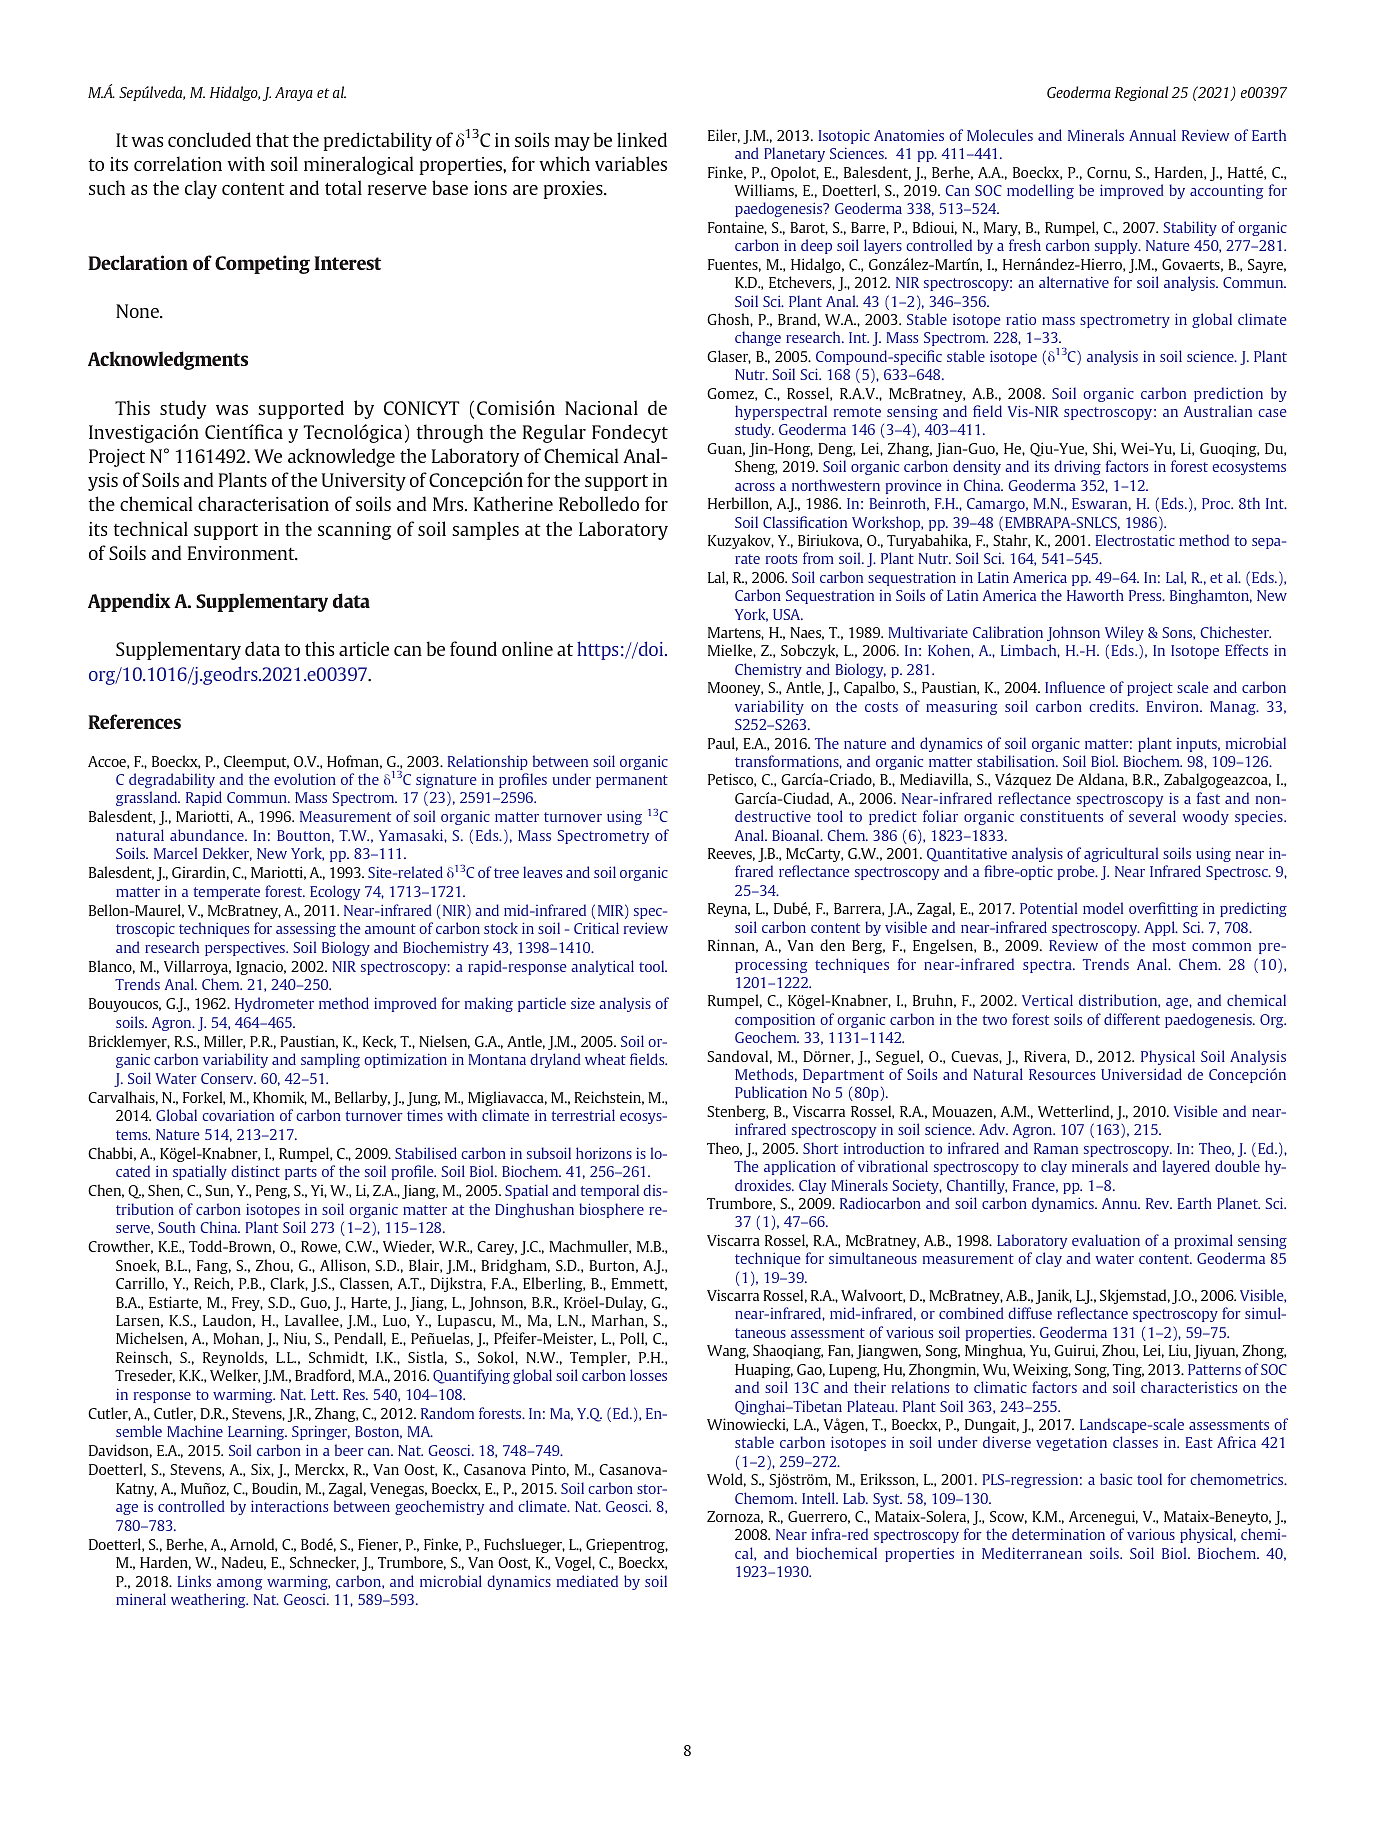 The image size is (1375, 1834). Describe the element at coordinates (208, 835) in the document. I see `abundance` at that location.
